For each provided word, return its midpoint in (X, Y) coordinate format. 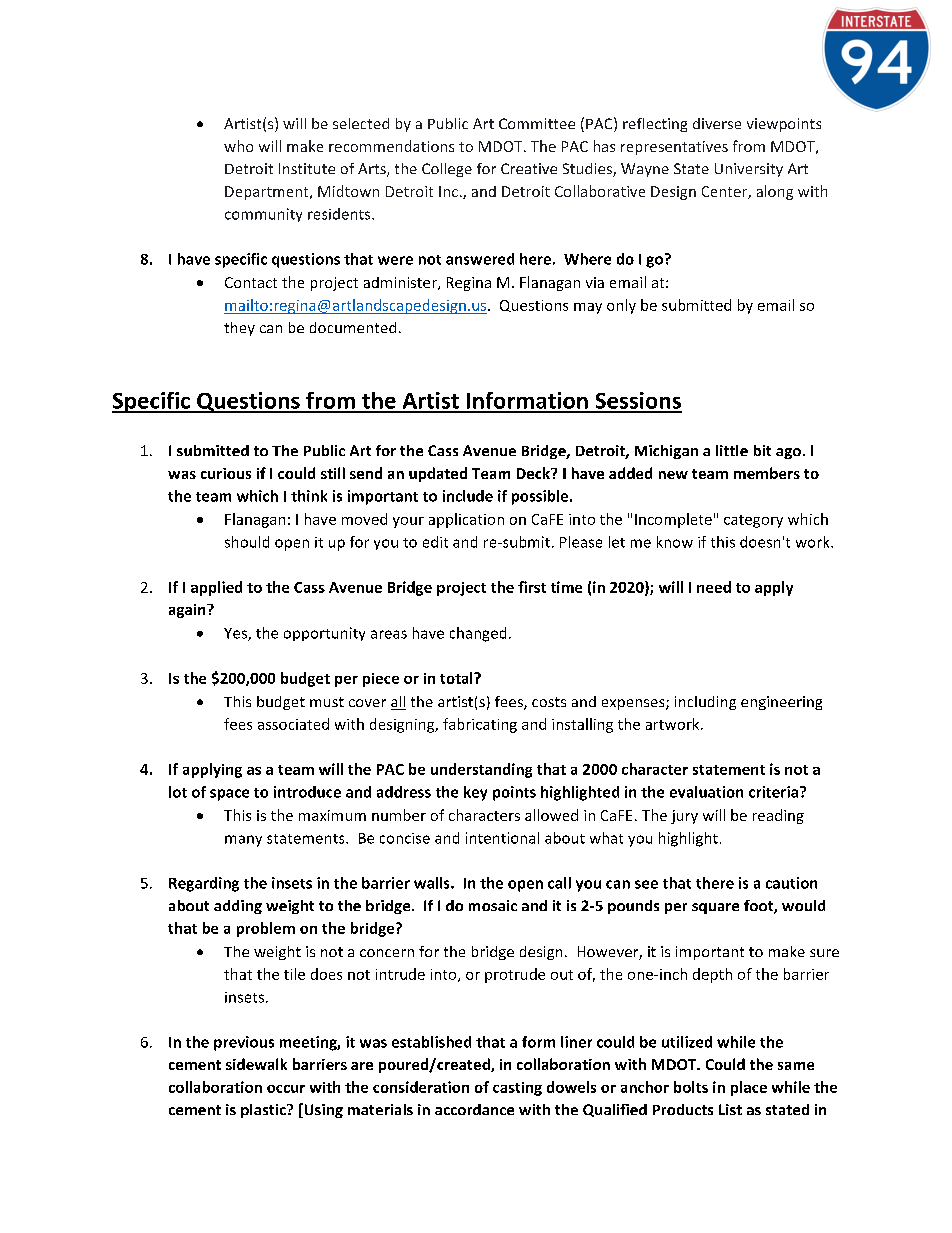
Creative (529, 168)
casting (517, 1089)
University (749, 170)
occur (286, 1089)
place (749, 1088)
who (238, 146)
